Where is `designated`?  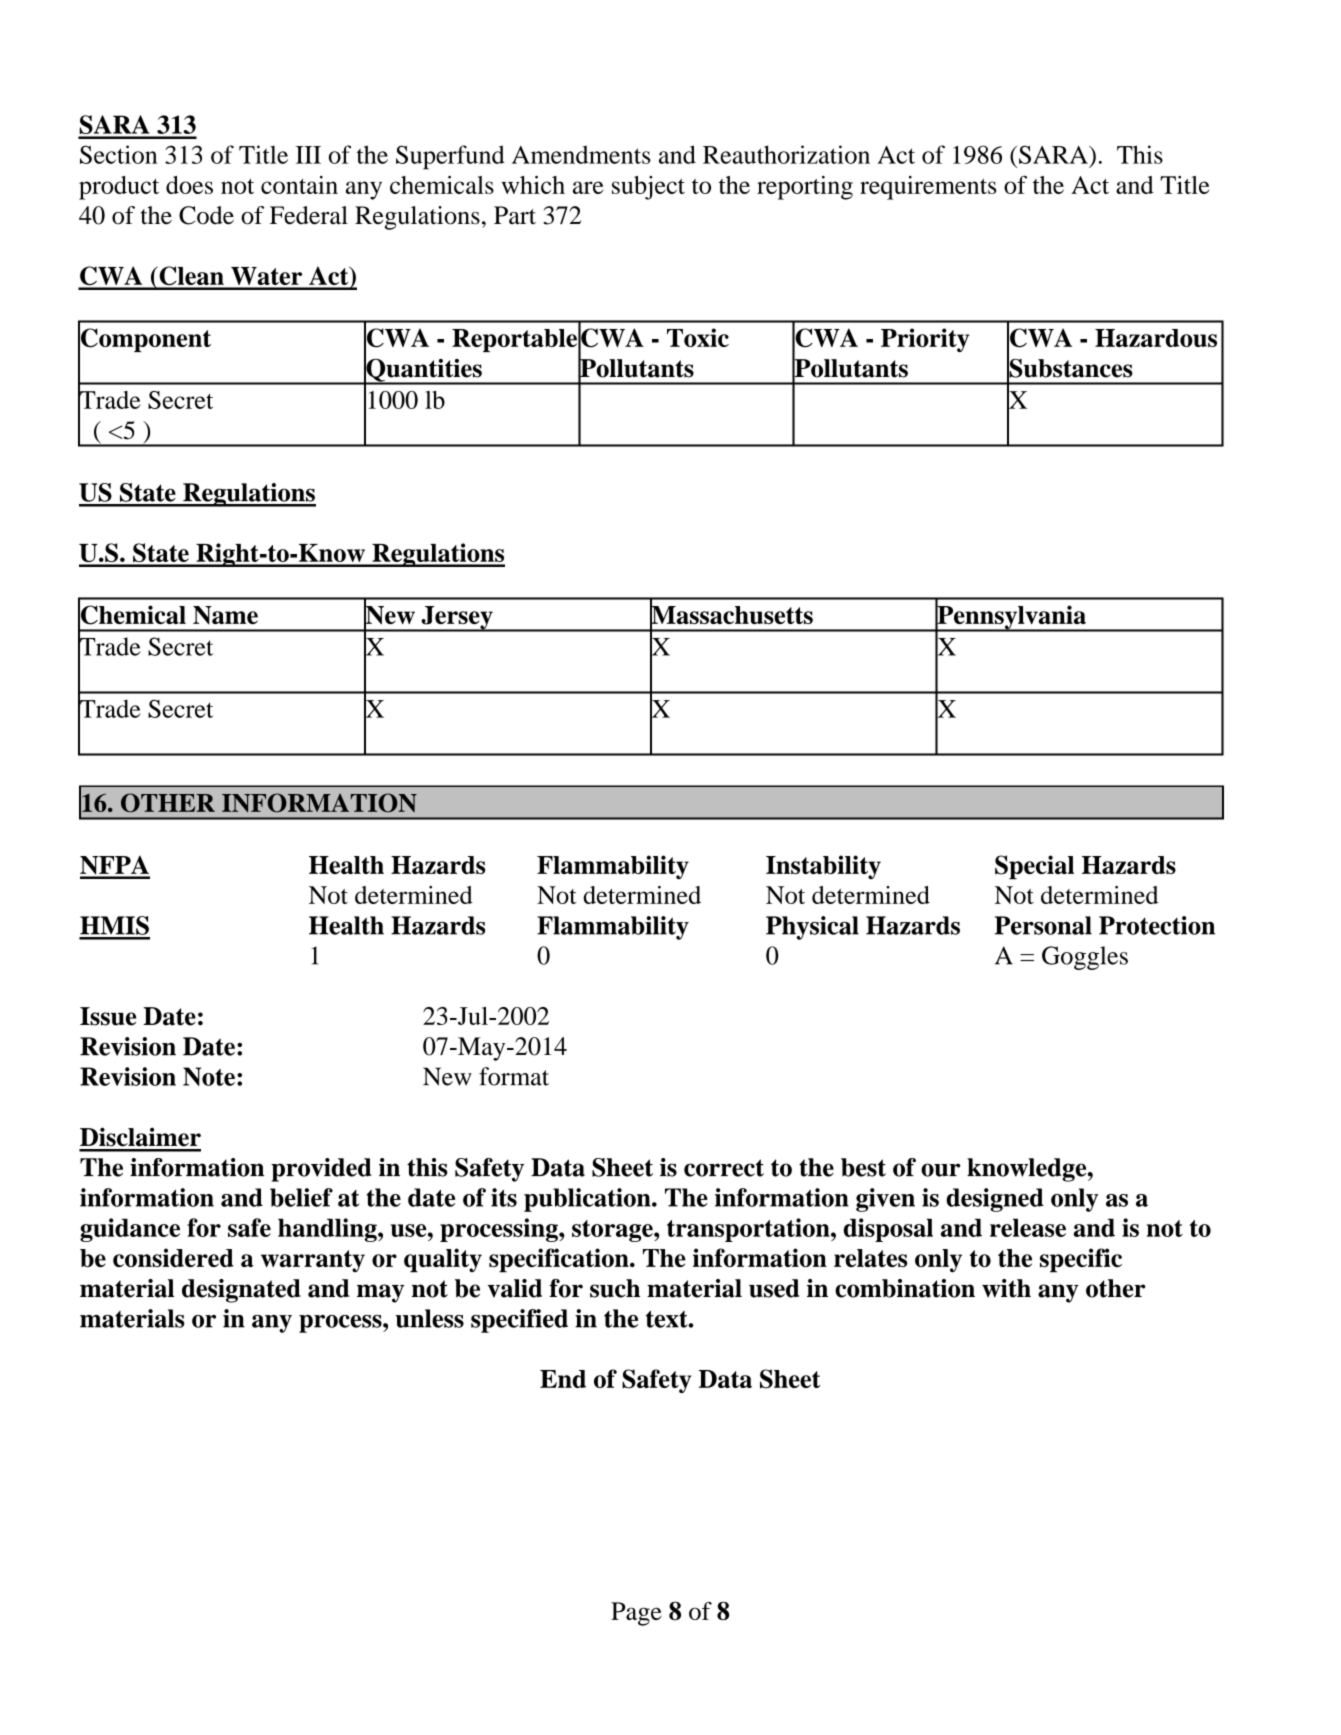 designated is located at coordinates (241, 1291).
